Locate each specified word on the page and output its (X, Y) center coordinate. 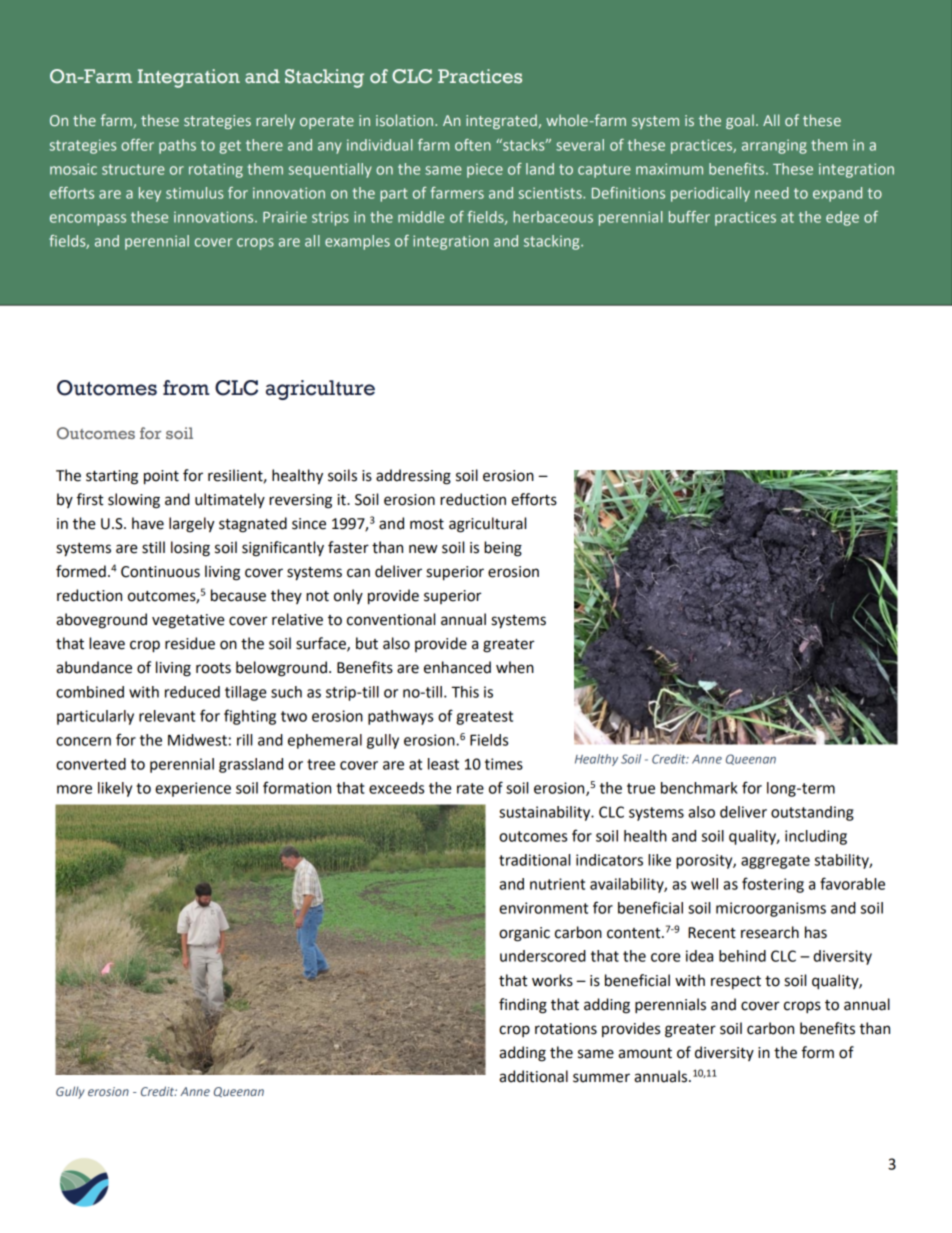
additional (533, 1076)
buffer (689, 217)
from (186, 388)
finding (523, 1006)
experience (193, 789)
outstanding (812, 813)
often (473, 145)
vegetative (188, 621)
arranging (774, 146)
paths (177, 146)
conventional (391, 619)
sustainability (546, 813)
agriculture (320, 390)
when (515, 667)
